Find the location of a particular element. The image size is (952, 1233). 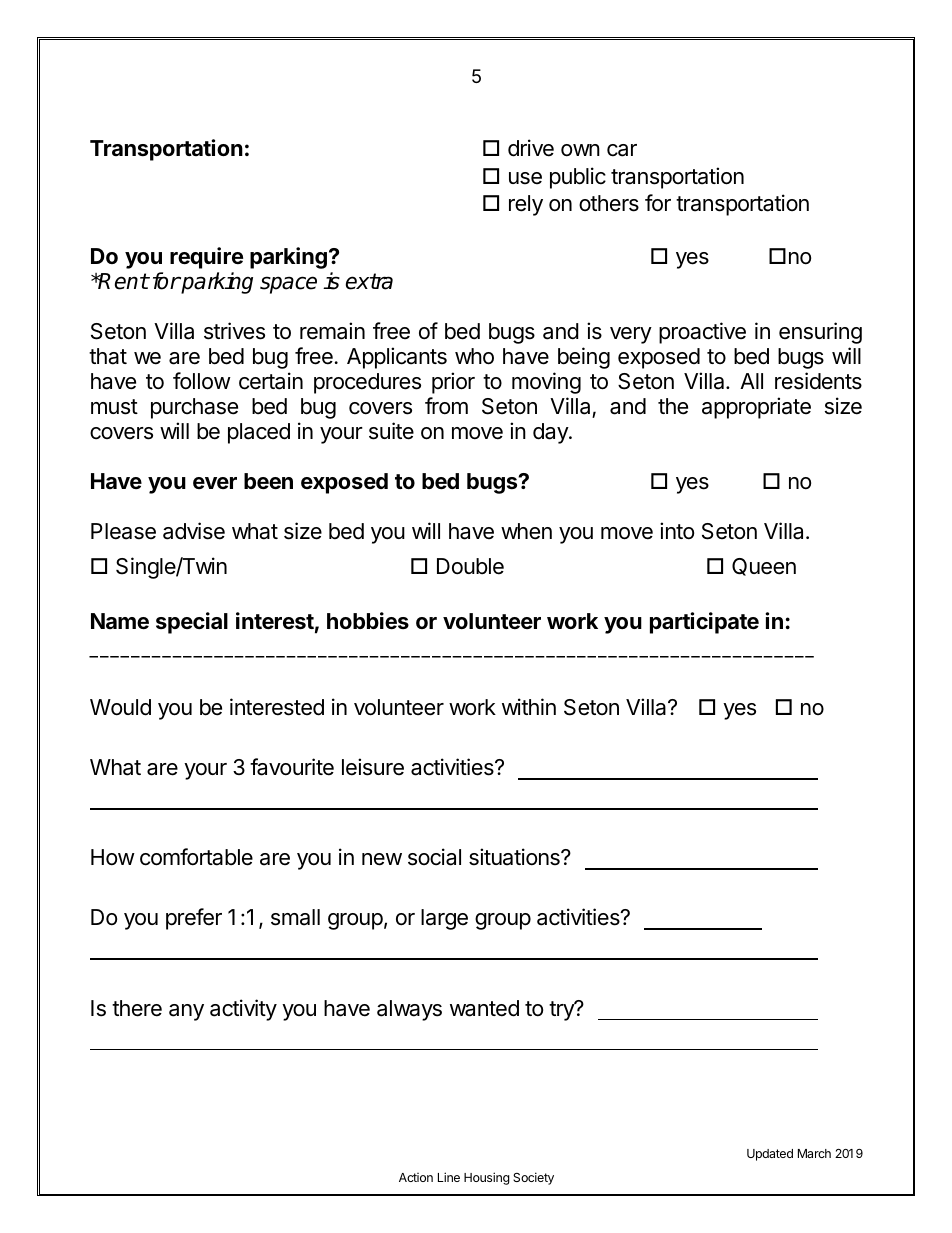

require is located at coordinates (206, 258).
